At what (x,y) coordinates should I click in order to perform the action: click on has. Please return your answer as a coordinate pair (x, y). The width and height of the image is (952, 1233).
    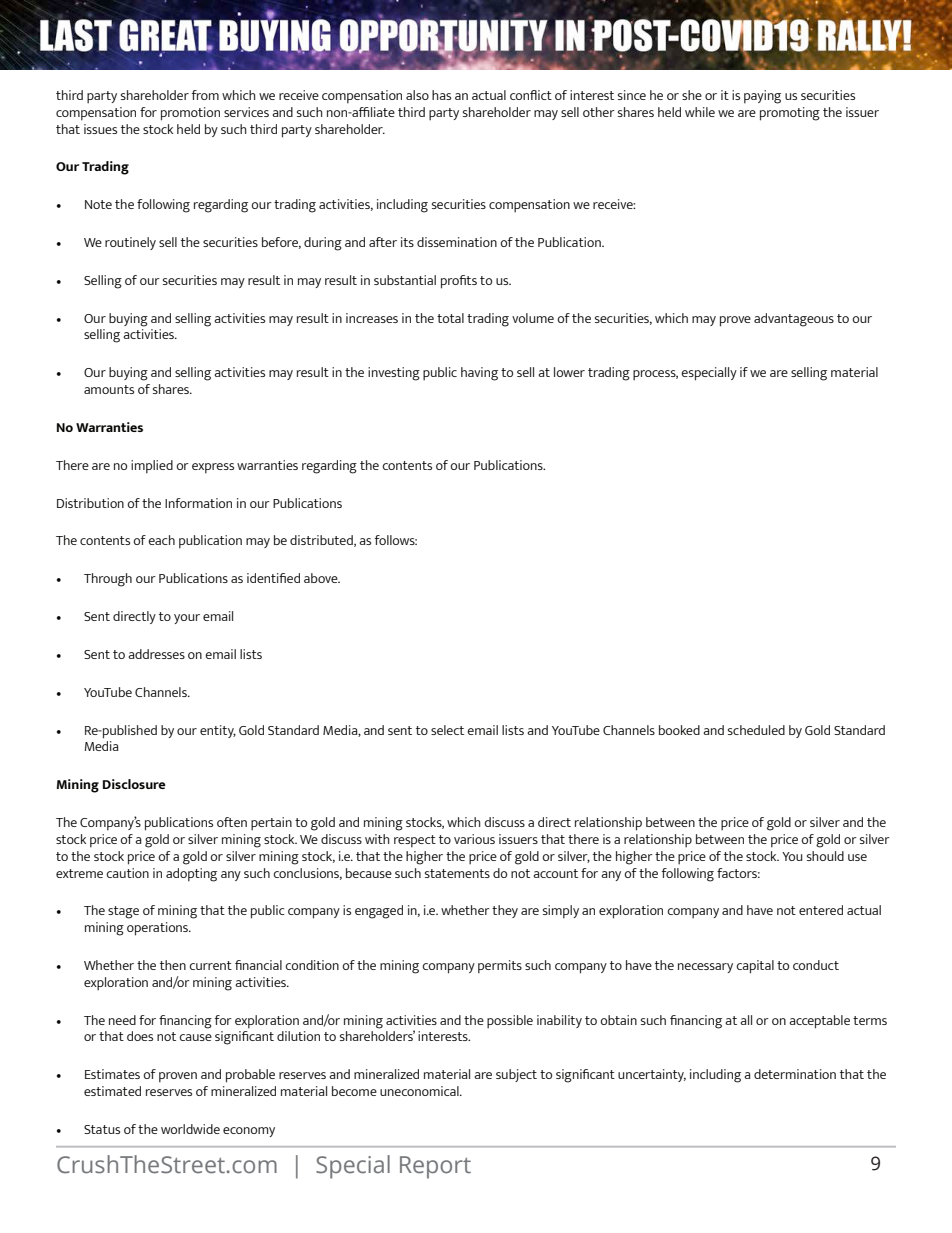
    Looking at the image, I should click on (441, 95).
